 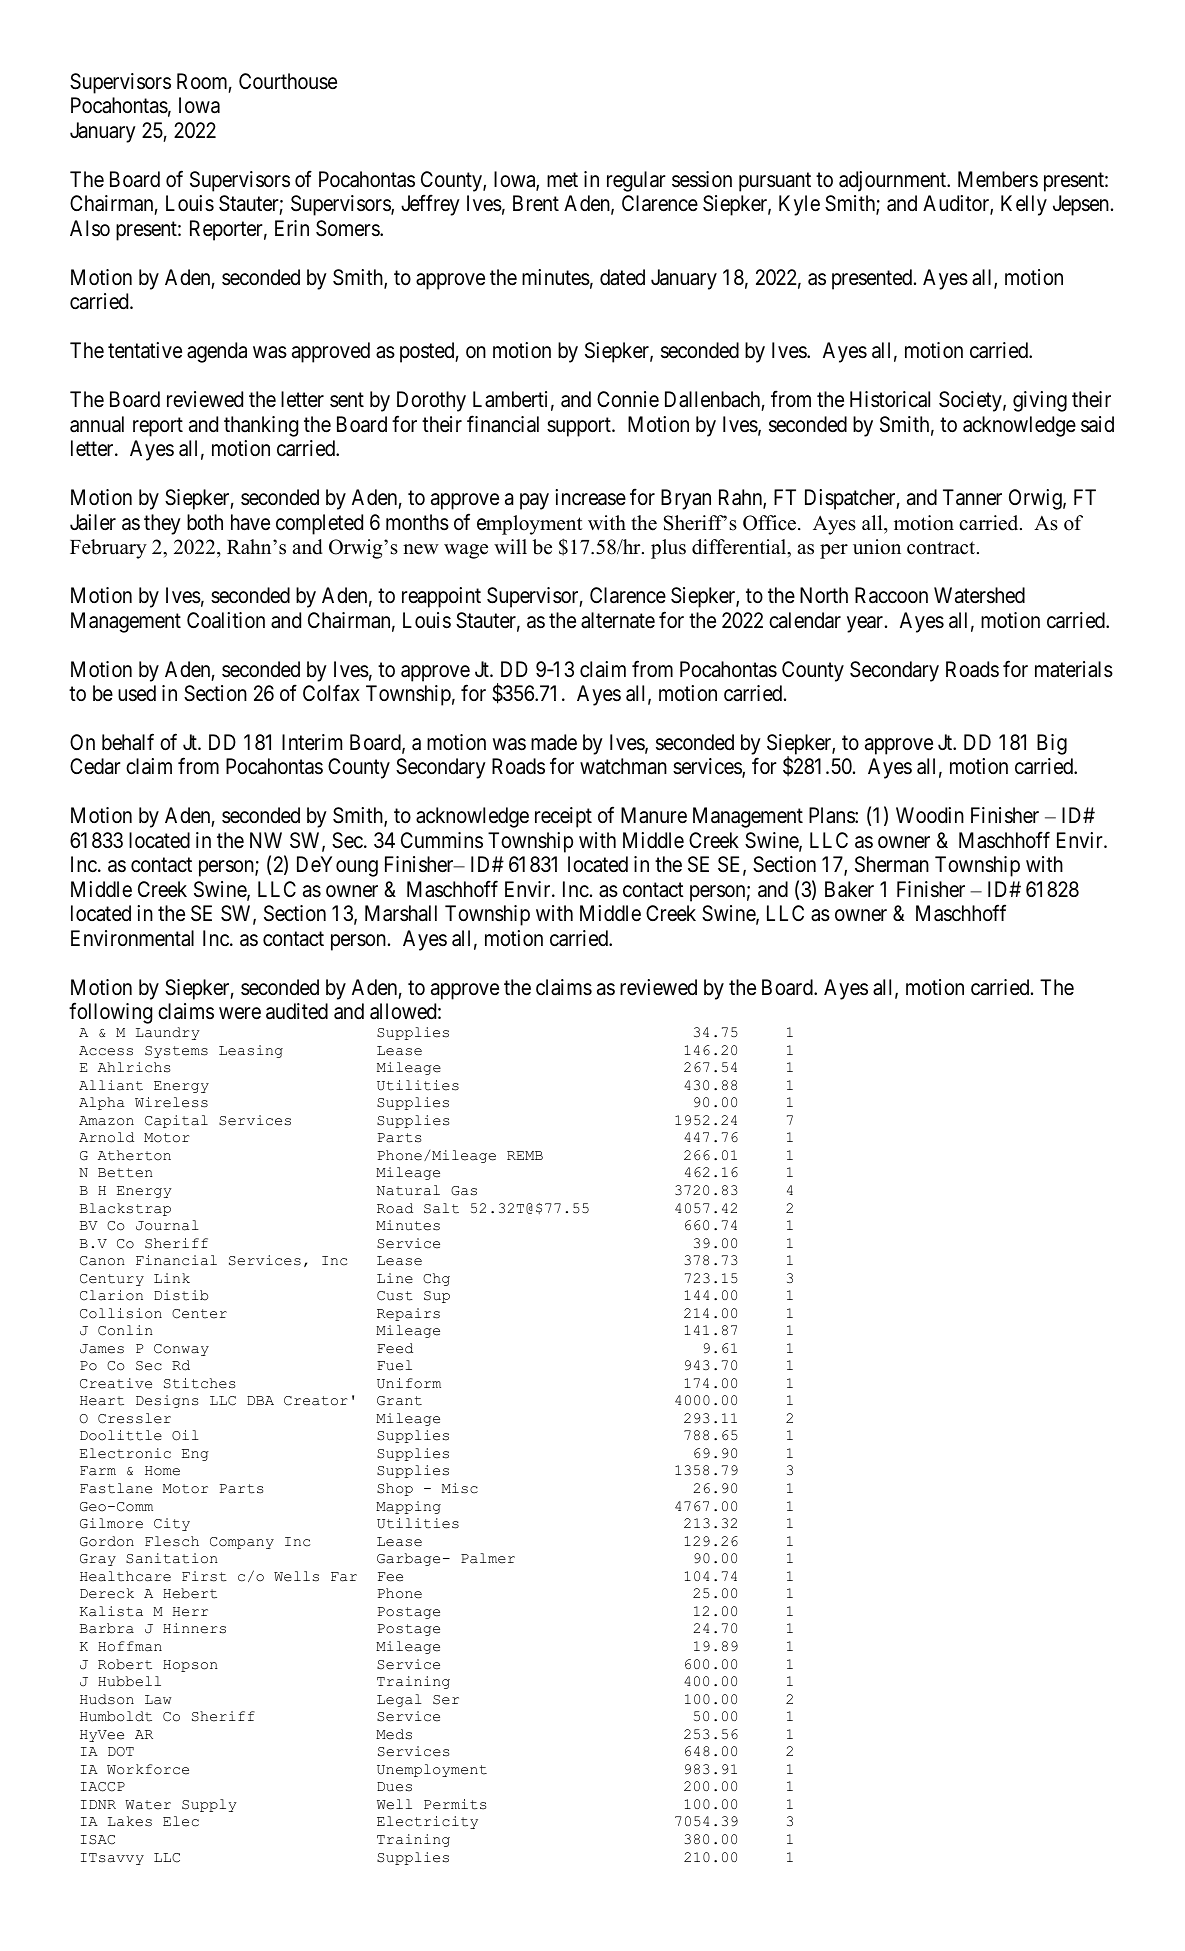 What do you see at coordinates (394, 1787) in the screenshot?
I see `Dues` at bounding box center [394, 1787].
